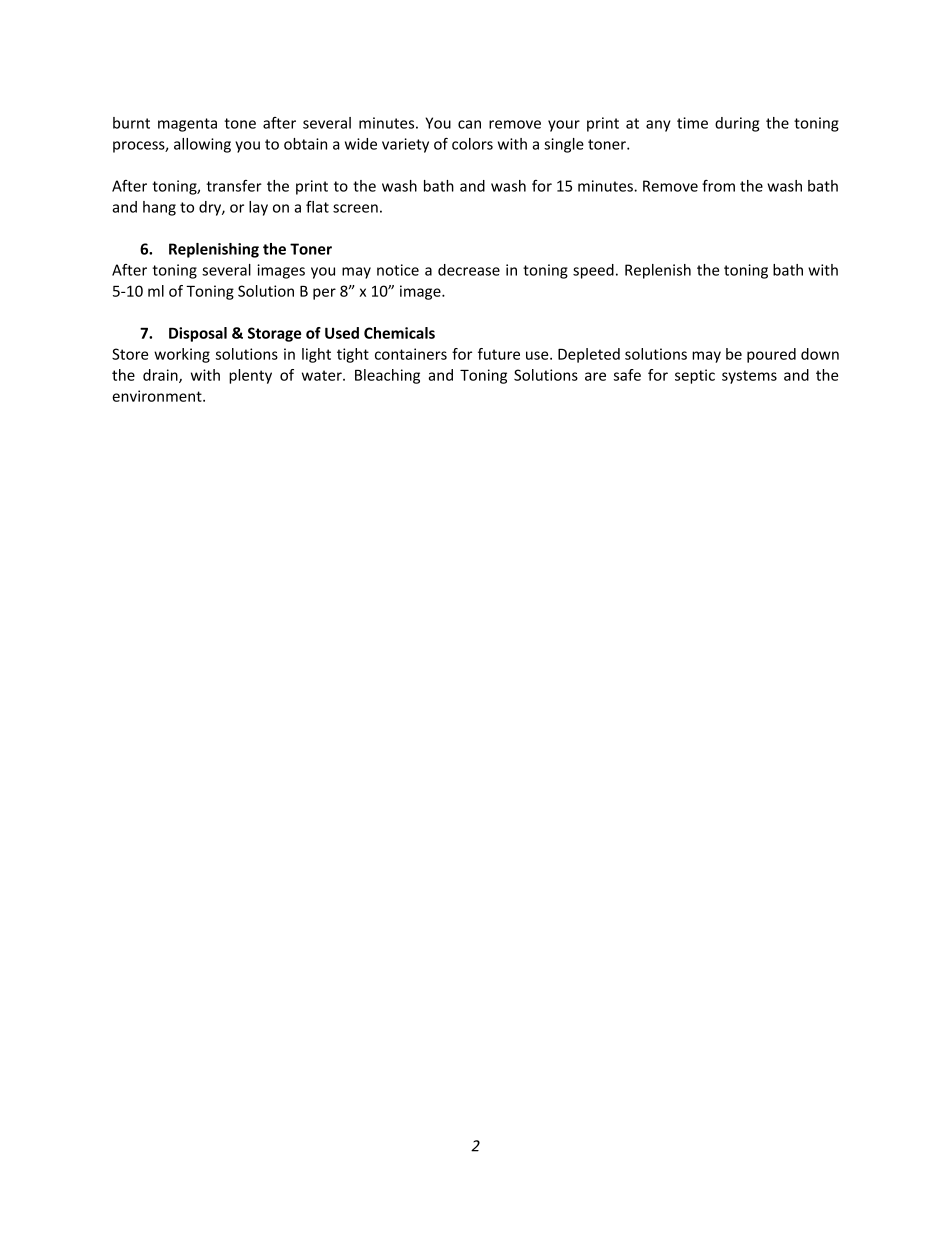  Describe the element at coordinates (593, 271) in the screenshot. I see `speed` at that location.
